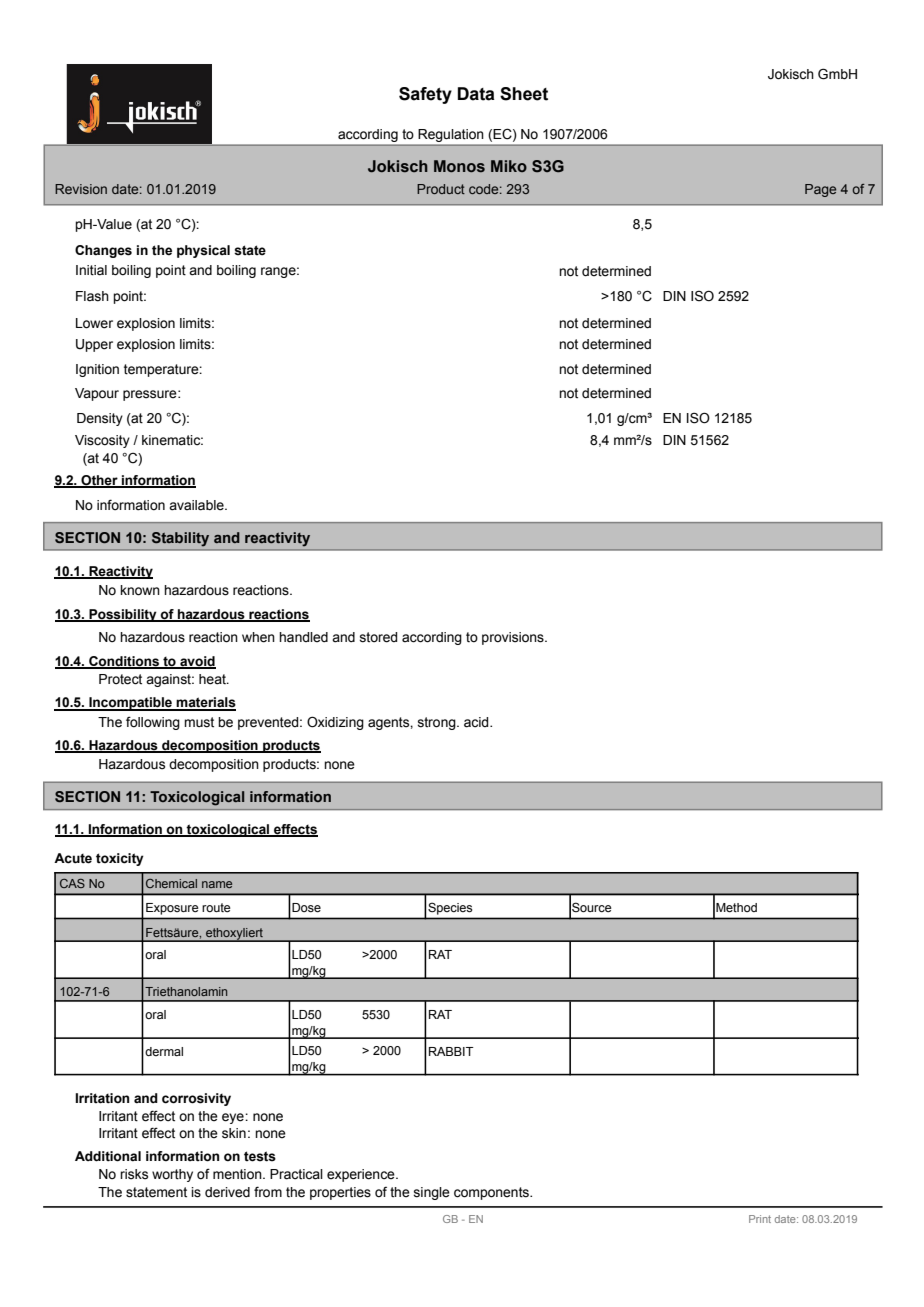  What do you see at coordinates (509, 166) in the document?
I see `Miko` at bounding box center [509, 166].
